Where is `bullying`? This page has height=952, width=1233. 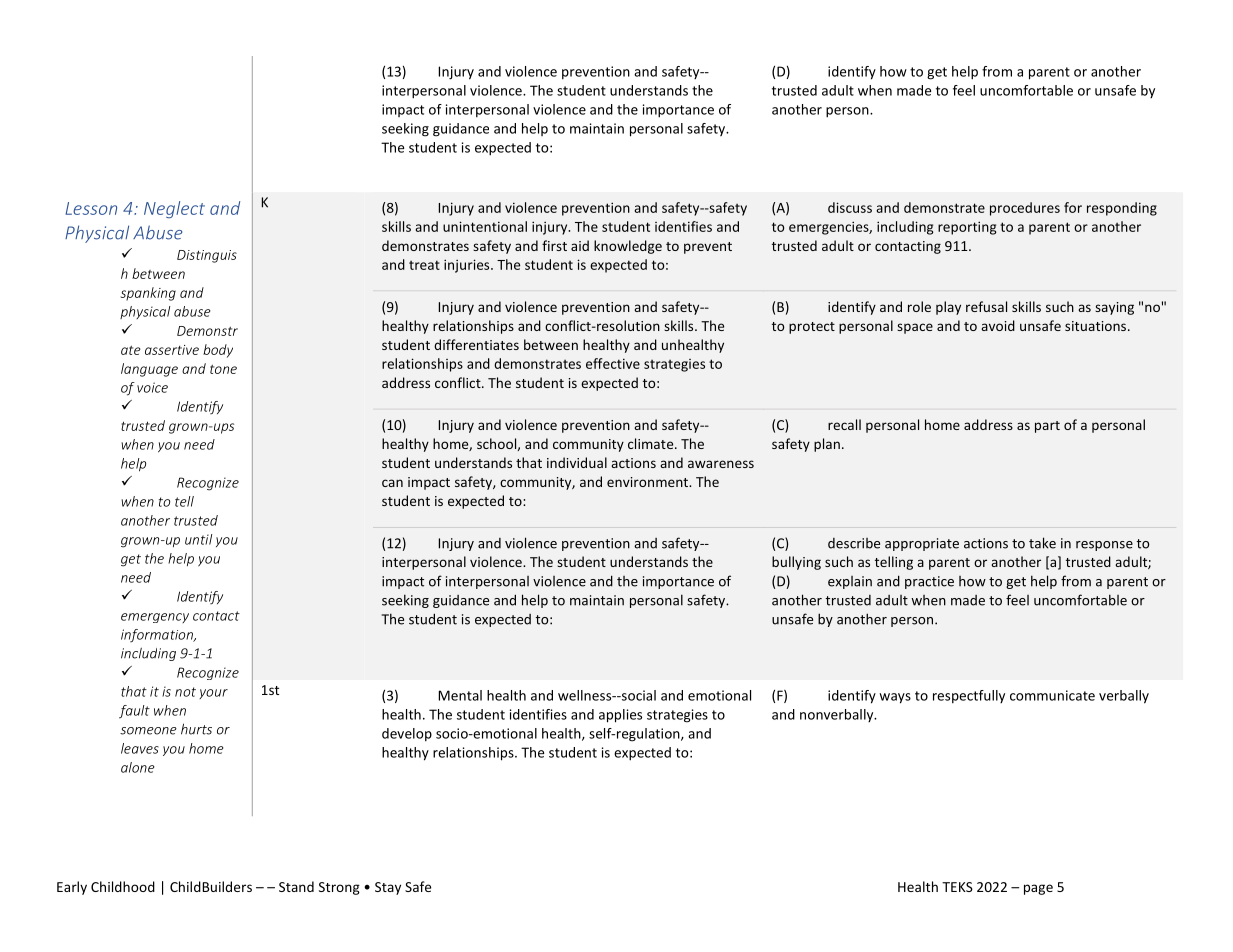
bullying is located at coordinates (796, 563).
